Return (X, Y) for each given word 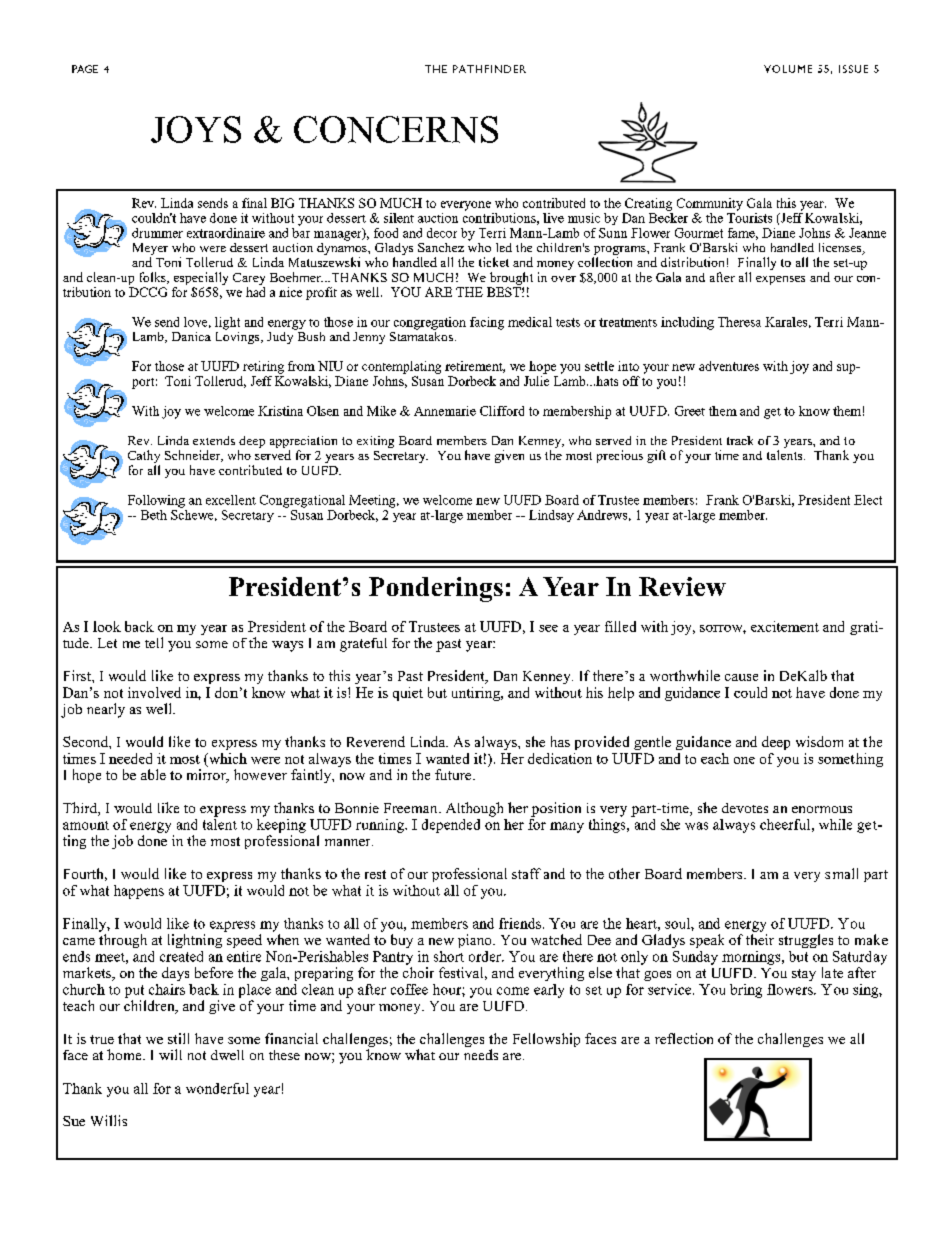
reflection (684, 1038)
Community (710, 204)
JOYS (196, 129)
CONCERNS (396, 129)
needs (481, 1054)
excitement (785, 626)
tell (154, 642)
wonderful (217, 1088)
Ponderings (436, 589)
